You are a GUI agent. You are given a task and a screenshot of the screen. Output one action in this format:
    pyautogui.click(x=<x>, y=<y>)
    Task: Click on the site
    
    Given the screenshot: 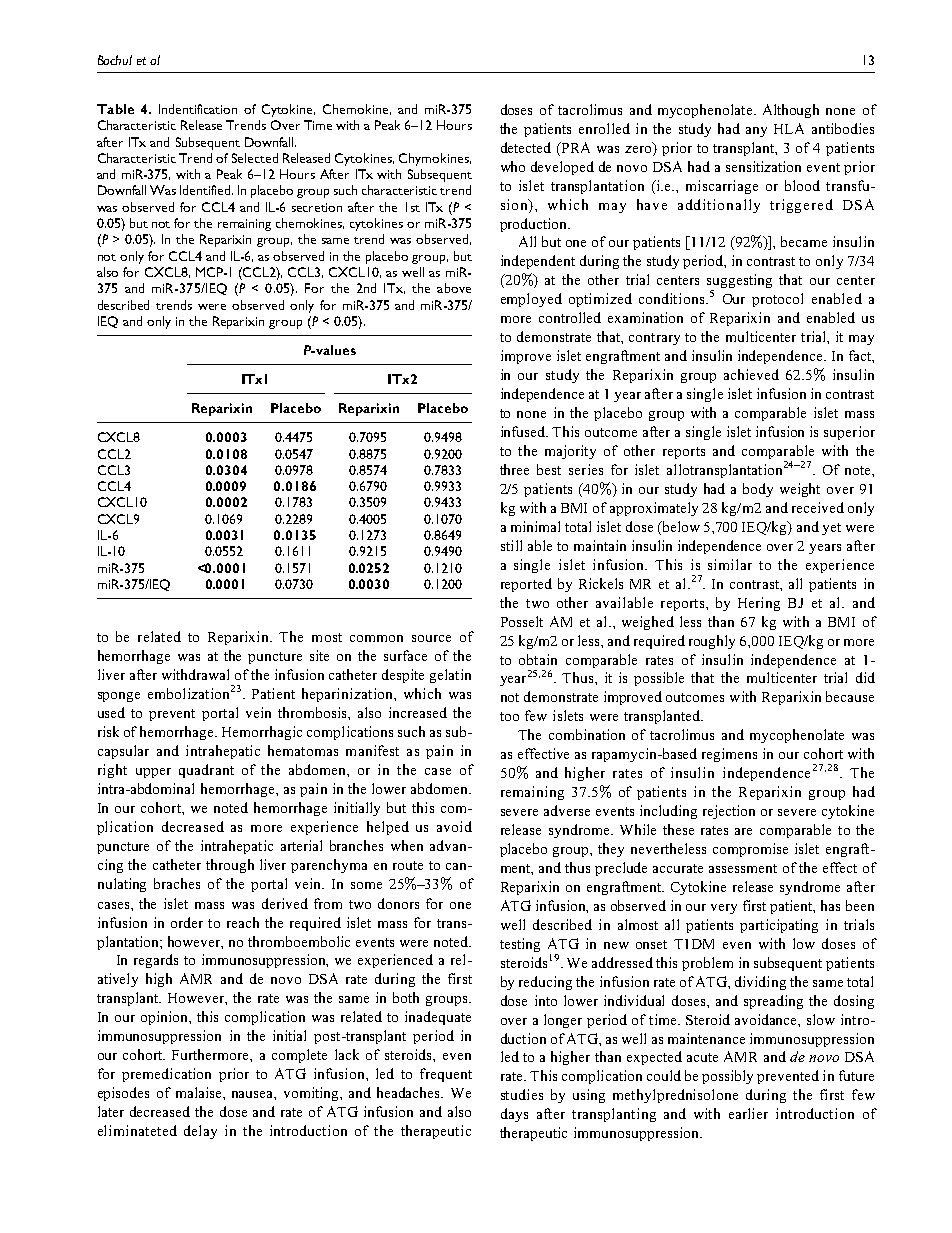 What is the action you would take?
    pyautogui.click(x=319, y=655)
